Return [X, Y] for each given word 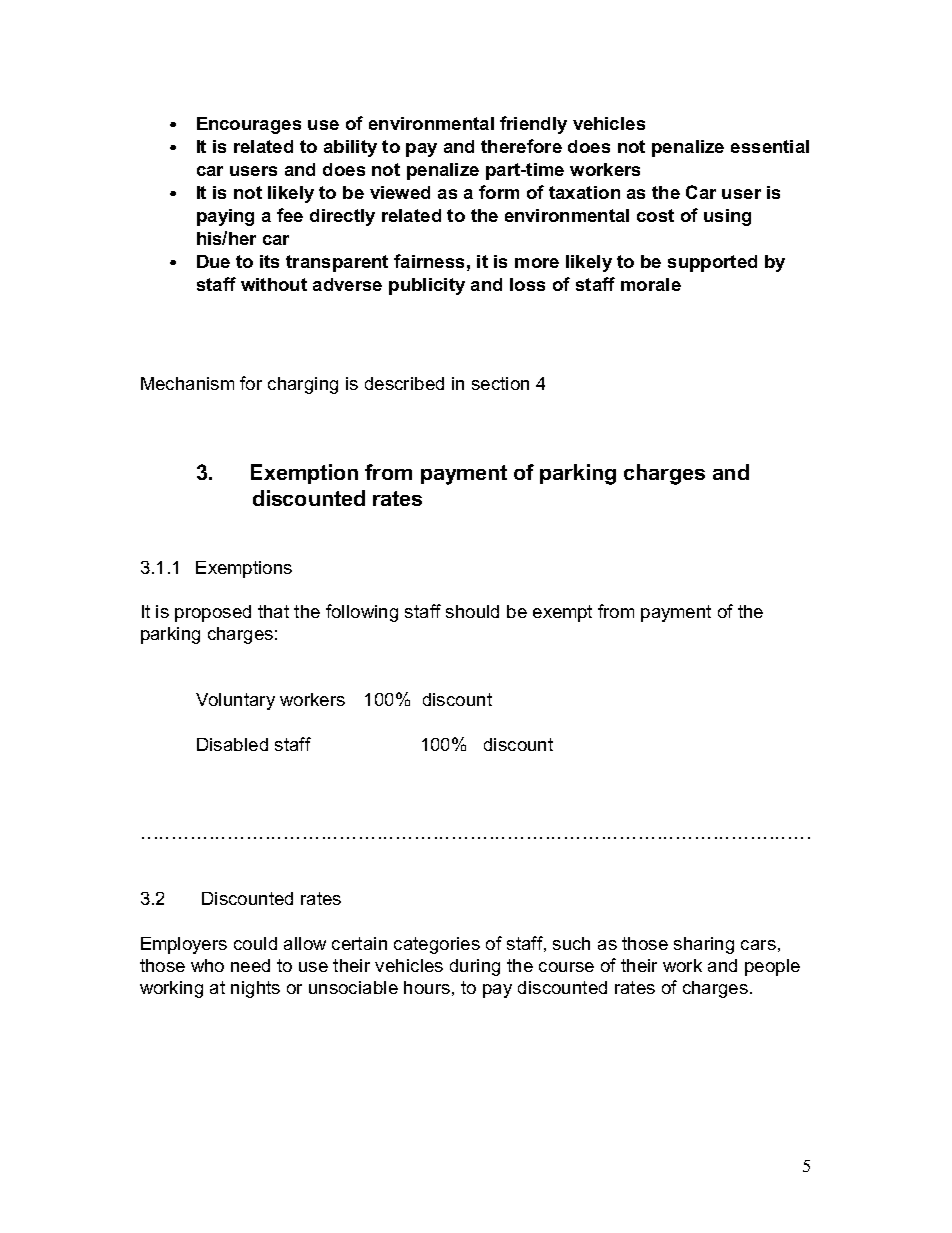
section [500, 383]
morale [651, 284]
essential [770, 146]
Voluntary [235, 701]
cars [758, 945]
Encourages [249, 125]
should [472, 611]
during [475, 967]
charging [303, 385]
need [250, 965]
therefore [521, 146]
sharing [704, 945]
